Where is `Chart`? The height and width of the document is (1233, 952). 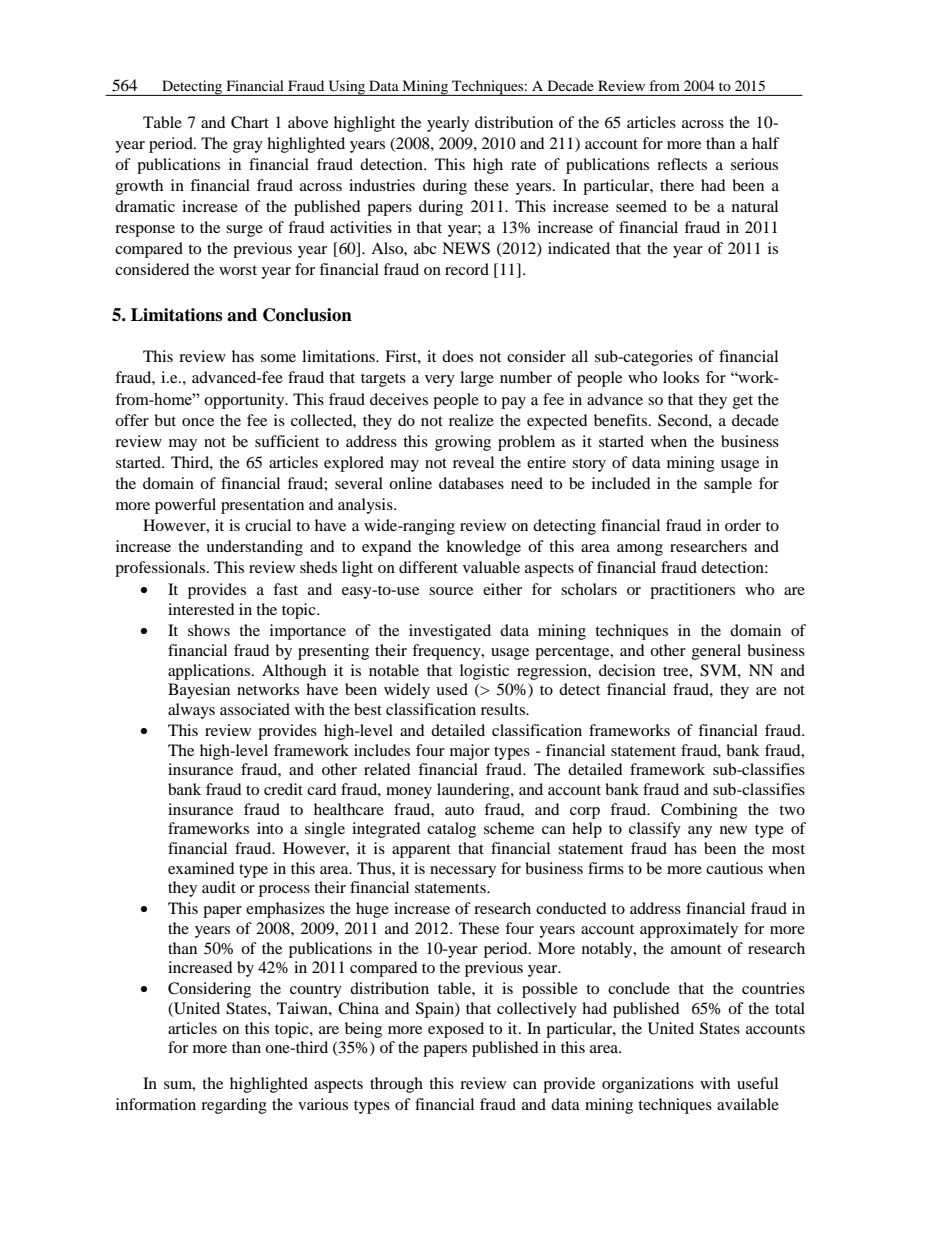
Chart is located at coordinates (250, 122).
